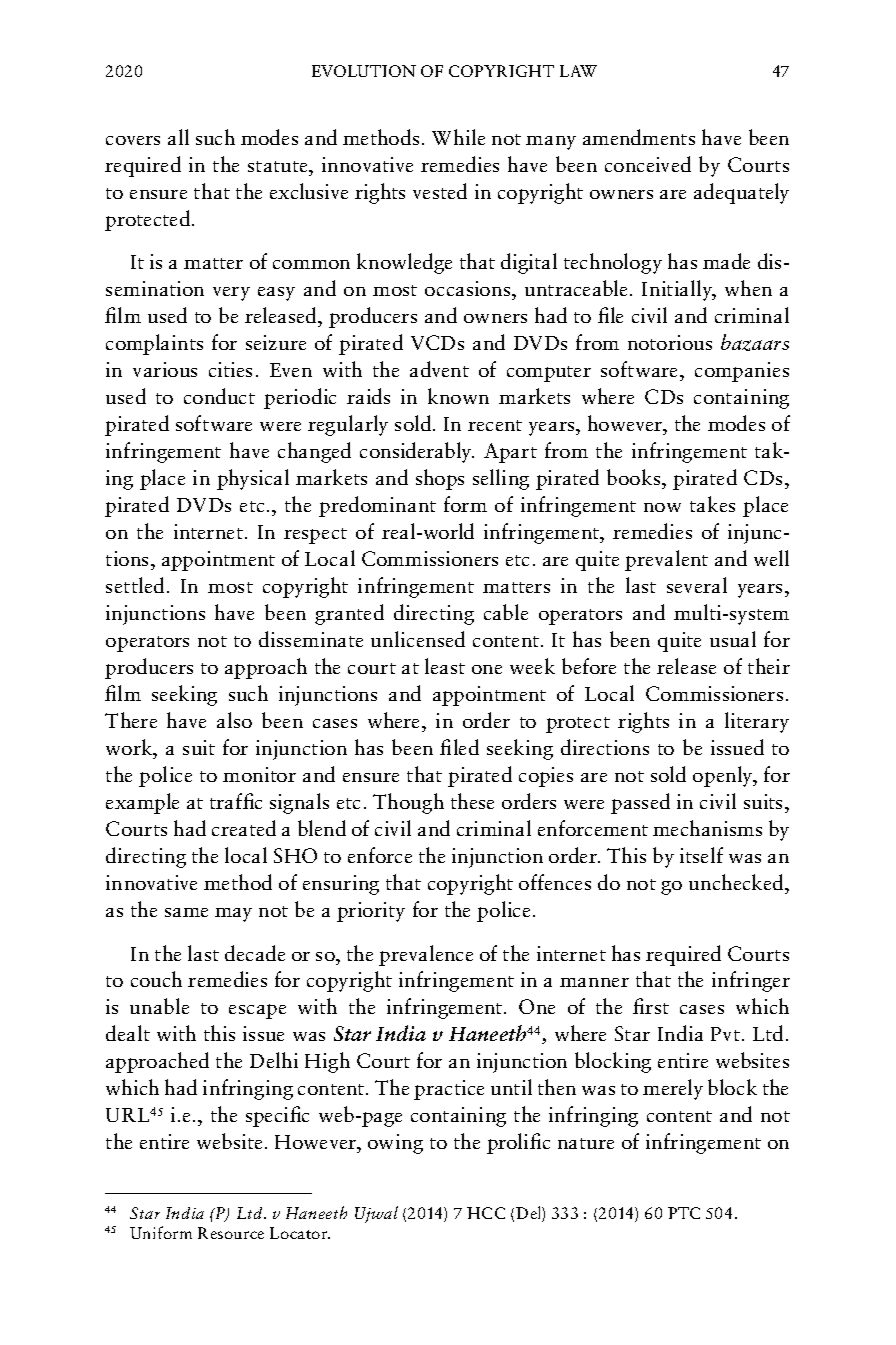  I want to click on While, so click(458, 137).
